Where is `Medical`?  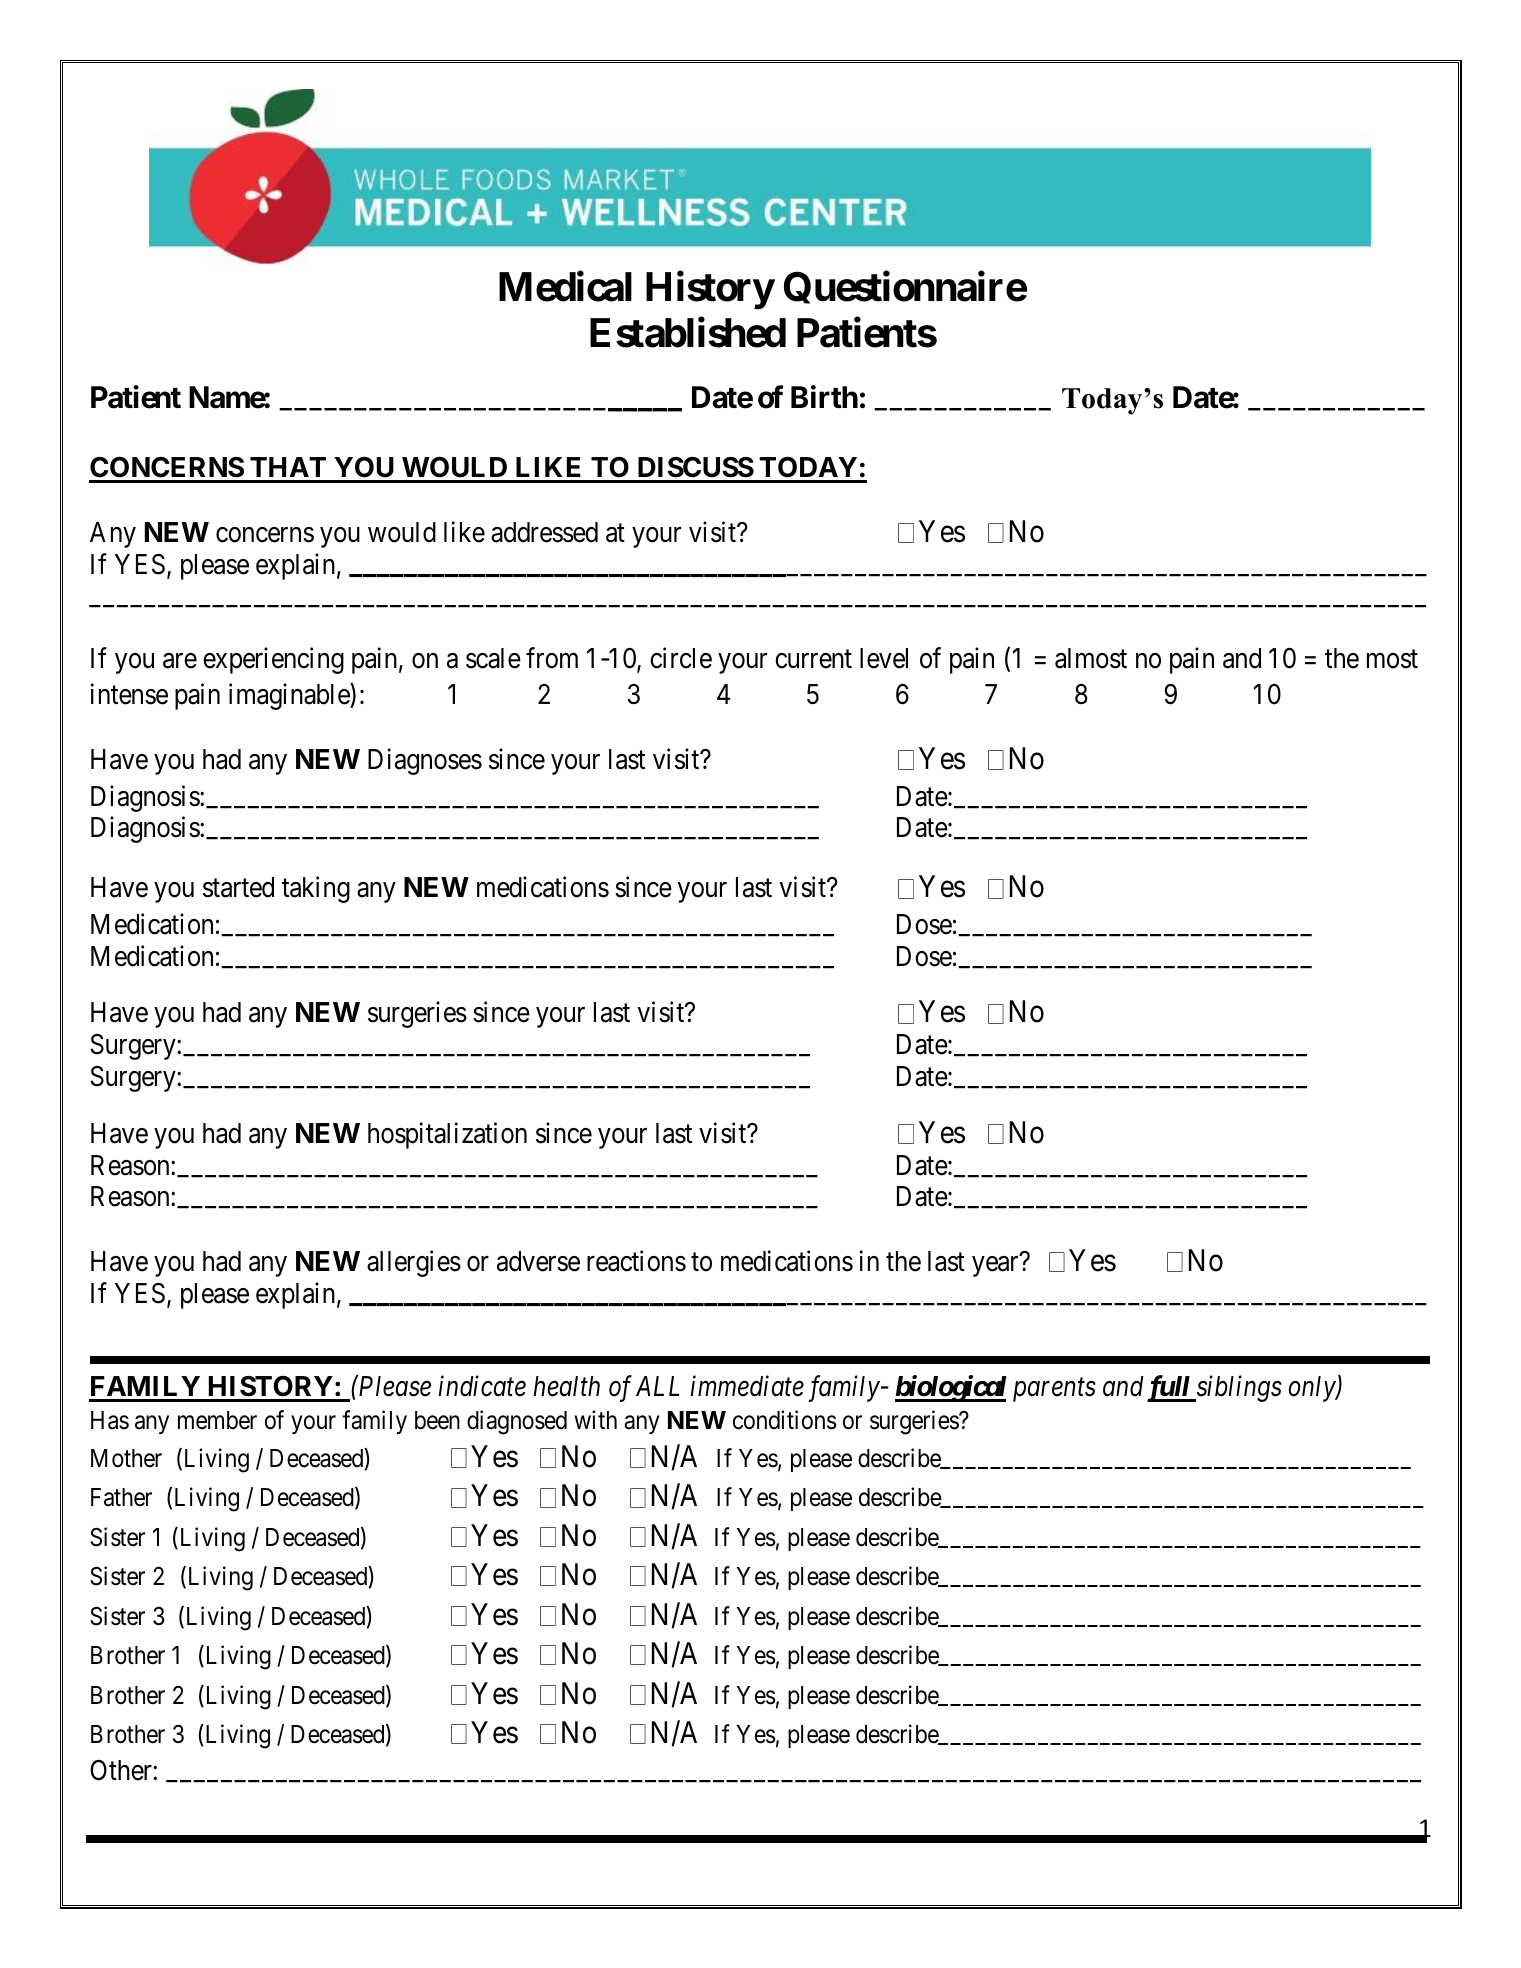 Medical is located at coordinates (565, 287).
